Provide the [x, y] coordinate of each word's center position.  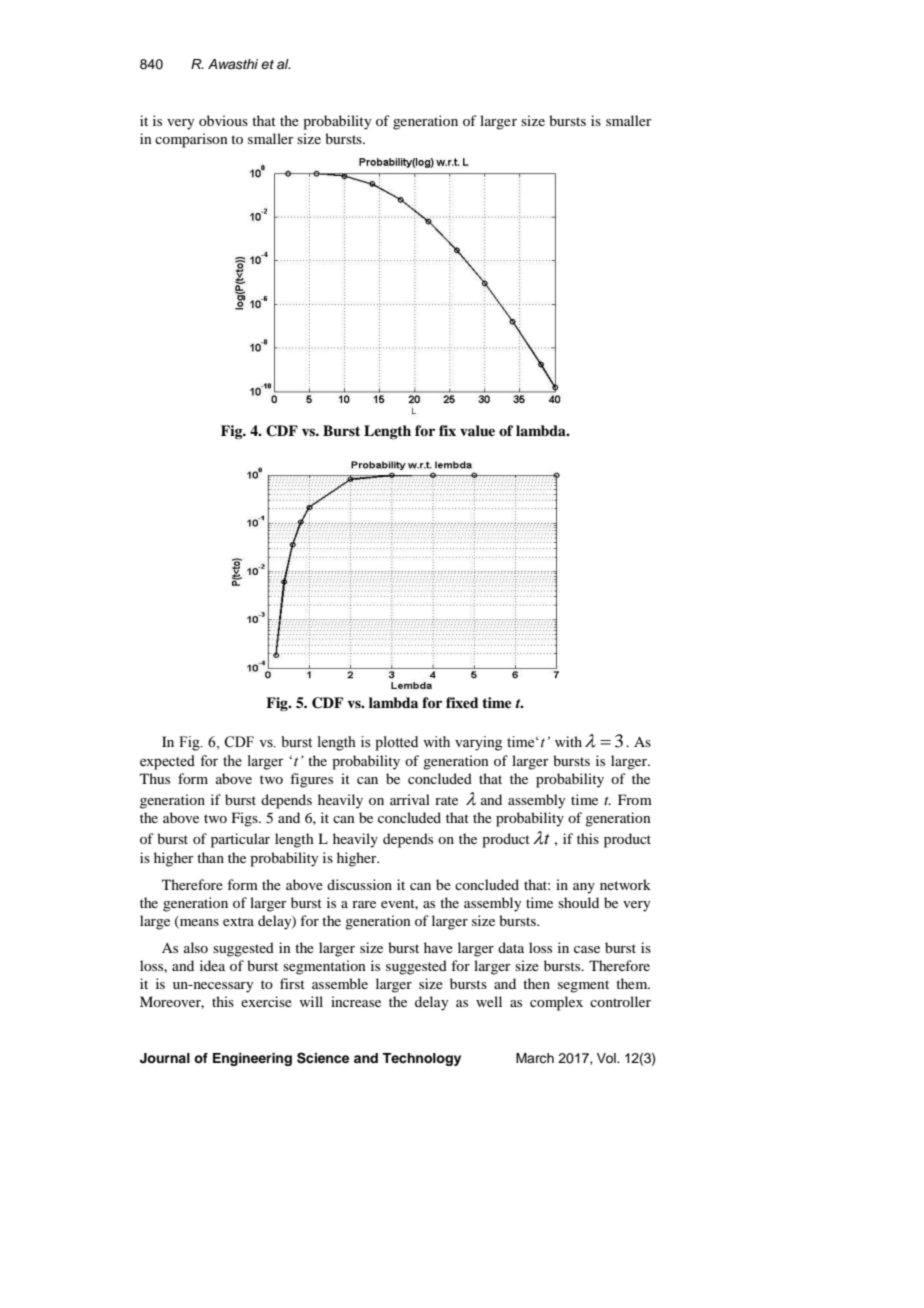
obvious [223, 120]
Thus [155, 778]
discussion [359, 884]
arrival [410, 799]
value [477, 430]
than [210, 857]
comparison [191, 140]
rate [446, 800]
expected [167, 762]
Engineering [252, 1059]
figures [311, 780]
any [584, 888]
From [635, 799]
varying [478, 743]
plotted [396, 743]
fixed [462, 702]
